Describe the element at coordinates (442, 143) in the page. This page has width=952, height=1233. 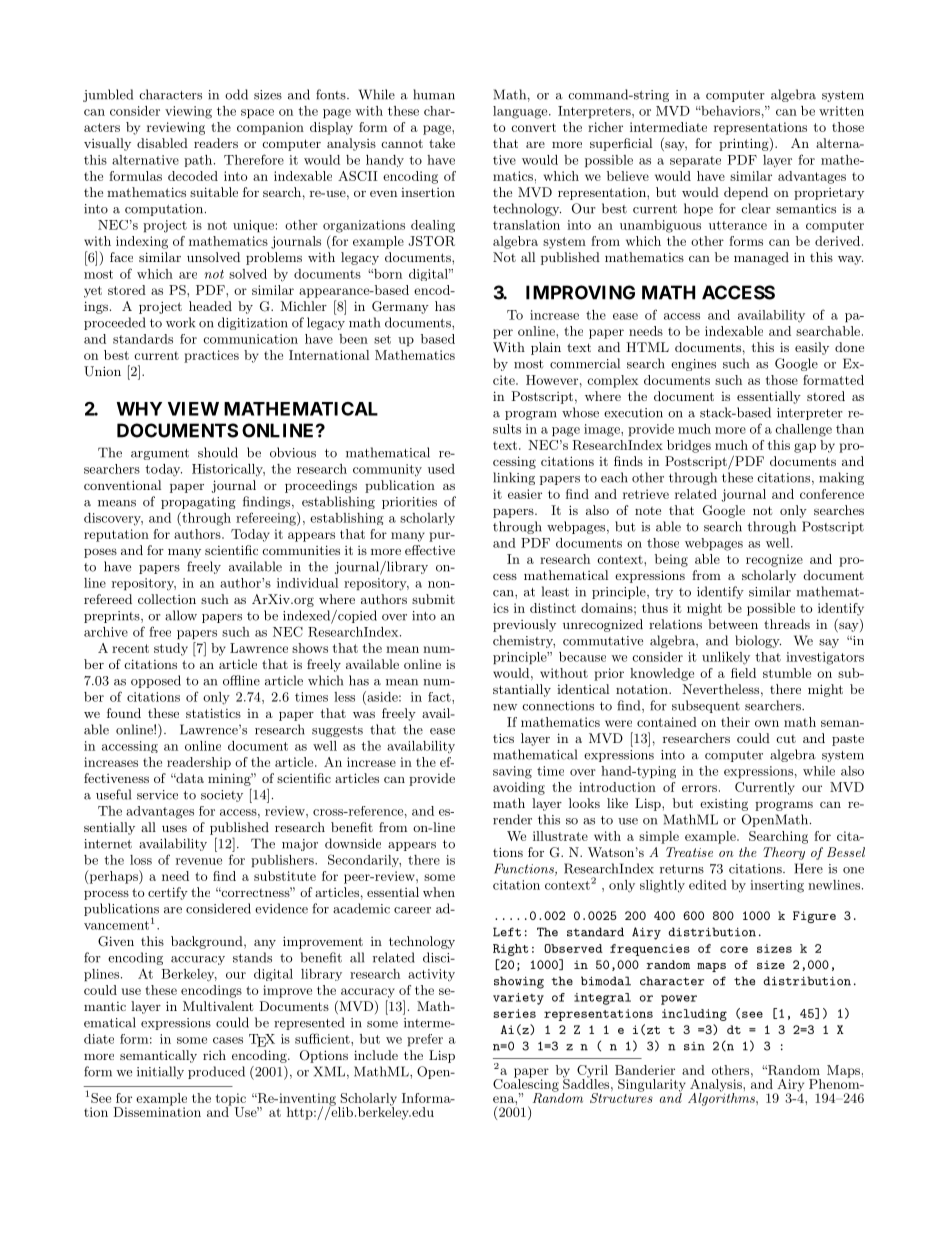
I see `take` at that location.
